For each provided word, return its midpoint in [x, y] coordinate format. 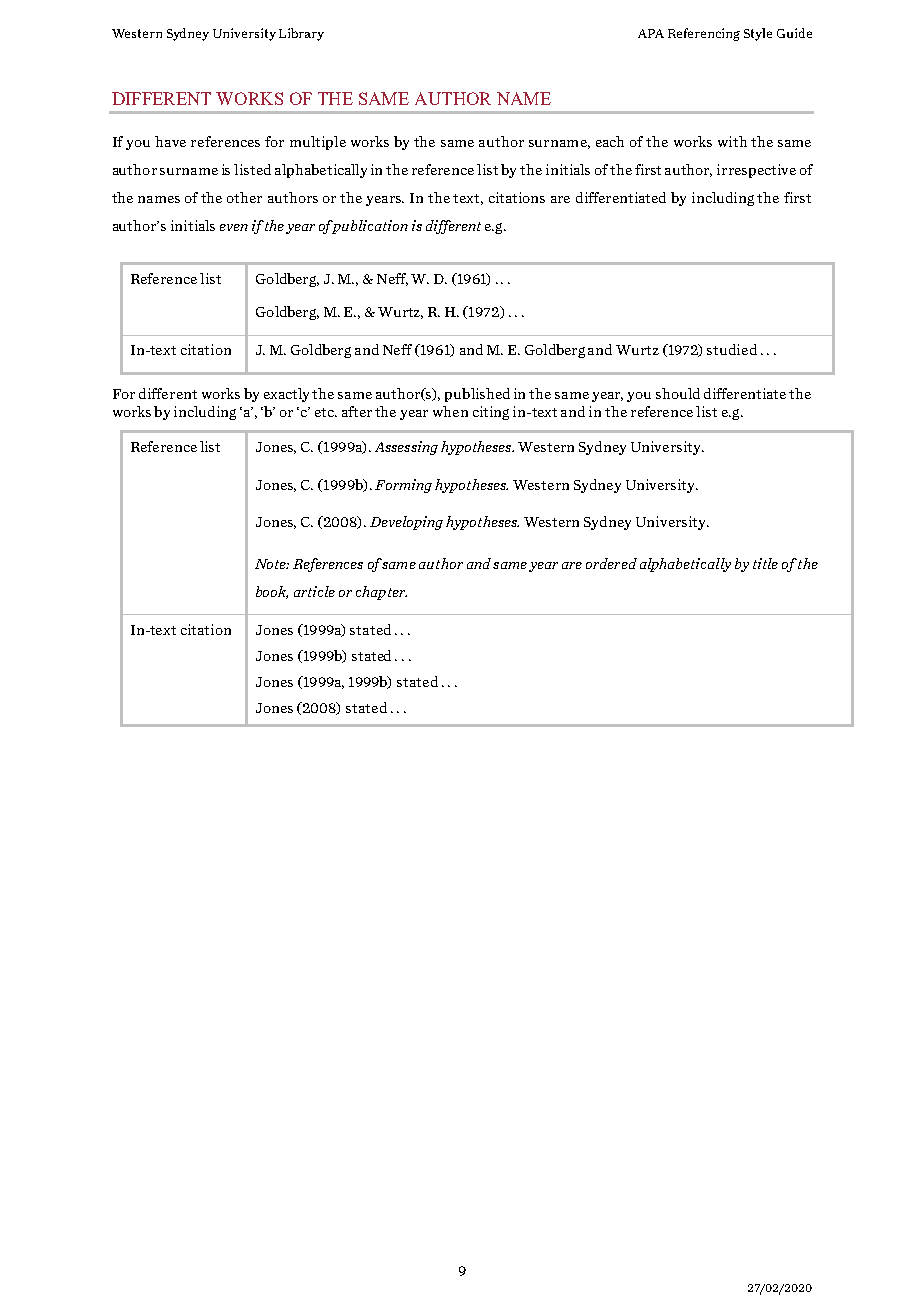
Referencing [704, 34]
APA [651, 33]
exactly [288, 395]
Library [301, 34]
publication [369, 227]
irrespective [756, 171]
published [477, 395]
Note [272, 564]
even [234, 227]
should [678, 393]
